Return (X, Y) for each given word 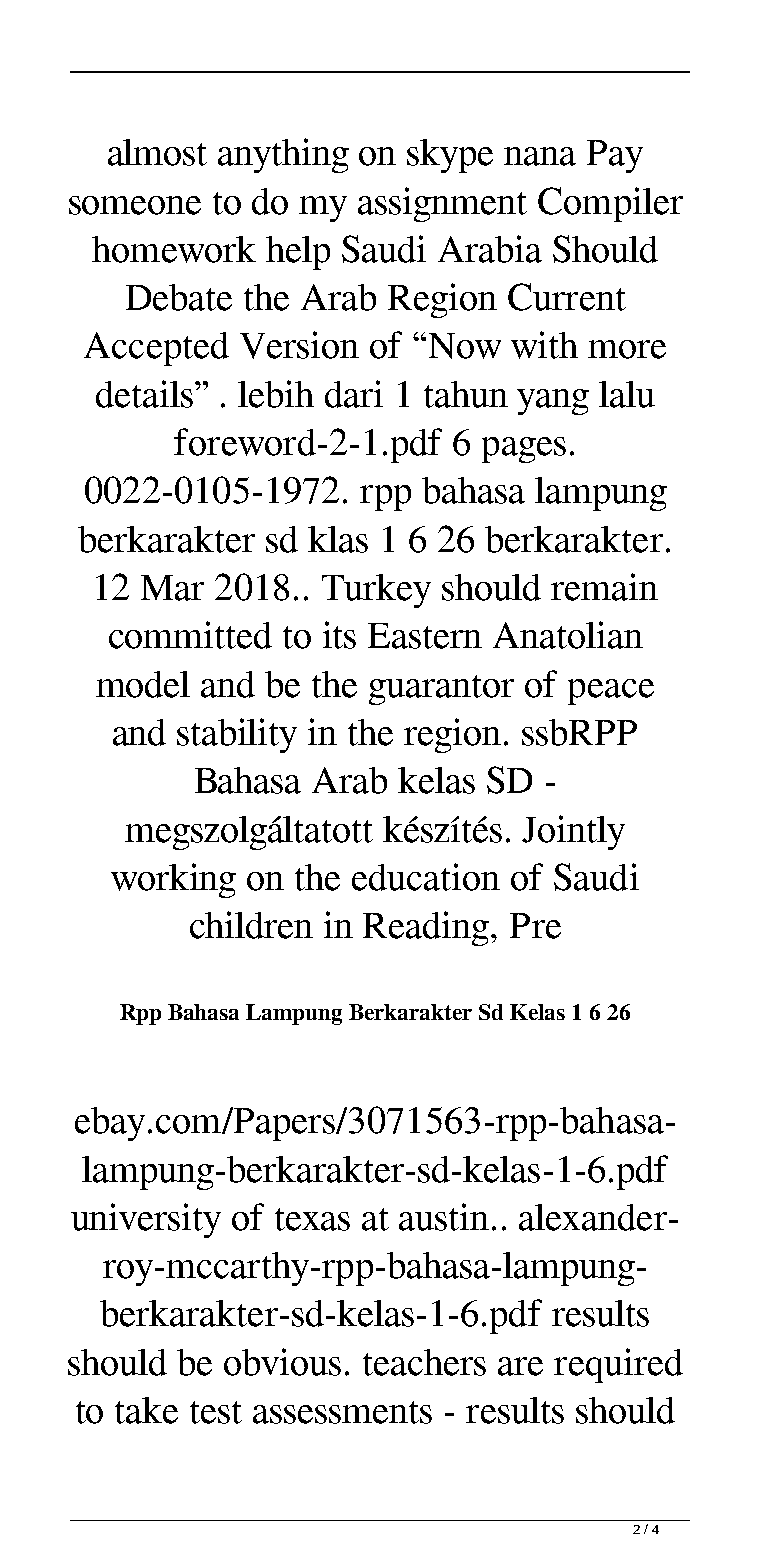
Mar (172, 588)
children (251, 925)
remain (604, 587)
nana (540, 156)
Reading (427, 928)
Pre (535, 926)
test (216, 1412)
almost (157, 152)
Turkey (376, 591)
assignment (442, 204)
